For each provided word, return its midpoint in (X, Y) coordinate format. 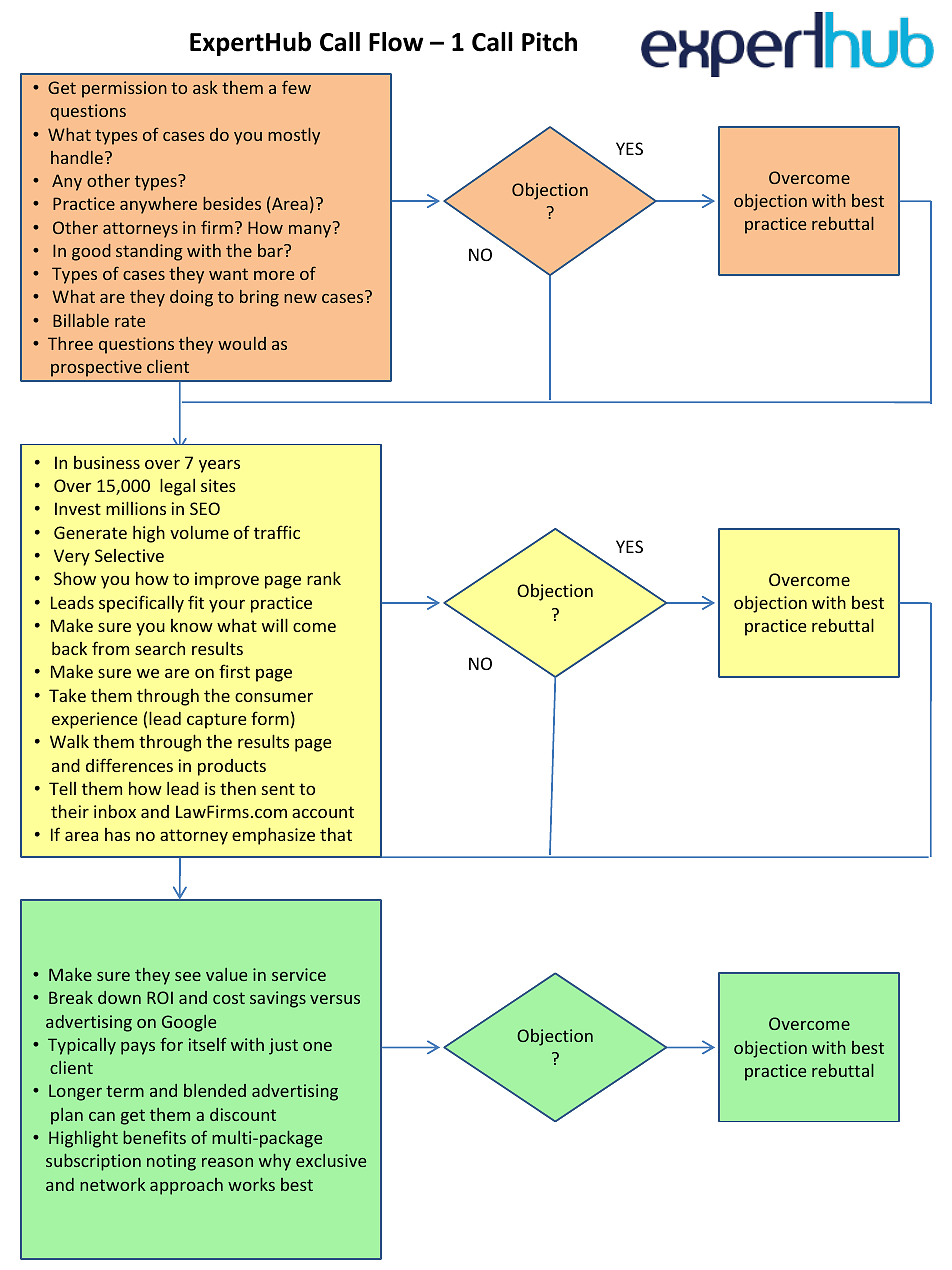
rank (324, 578)
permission (124, 89)
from (110, 648)
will (275, 625)
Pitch (549, 42)
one (317, 1046)
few (296, 87)
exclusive (331, 1160)
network (113, 1184)
